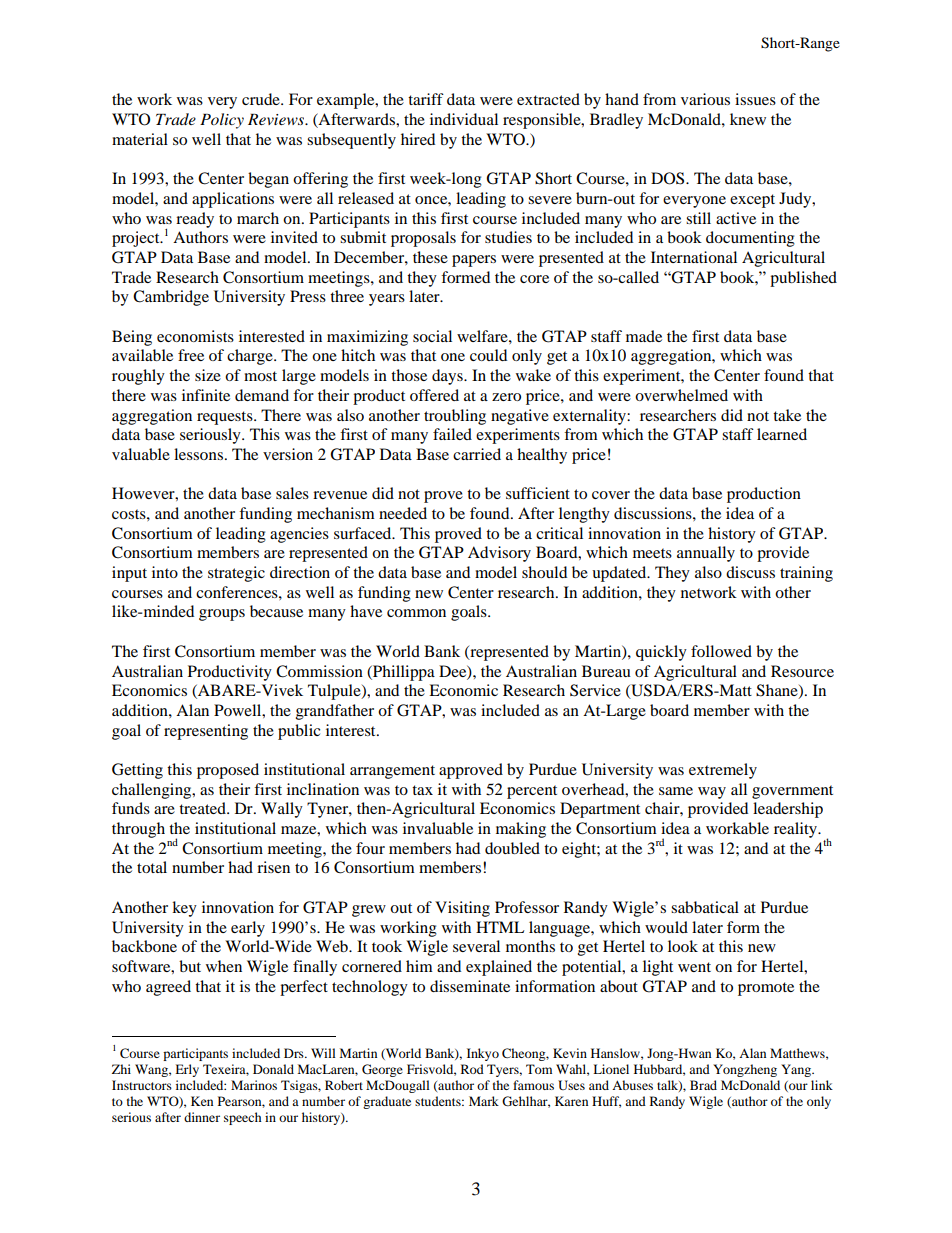 The width and height of the document is (952, 1233). I want to click on tax, so click(422, 790).
